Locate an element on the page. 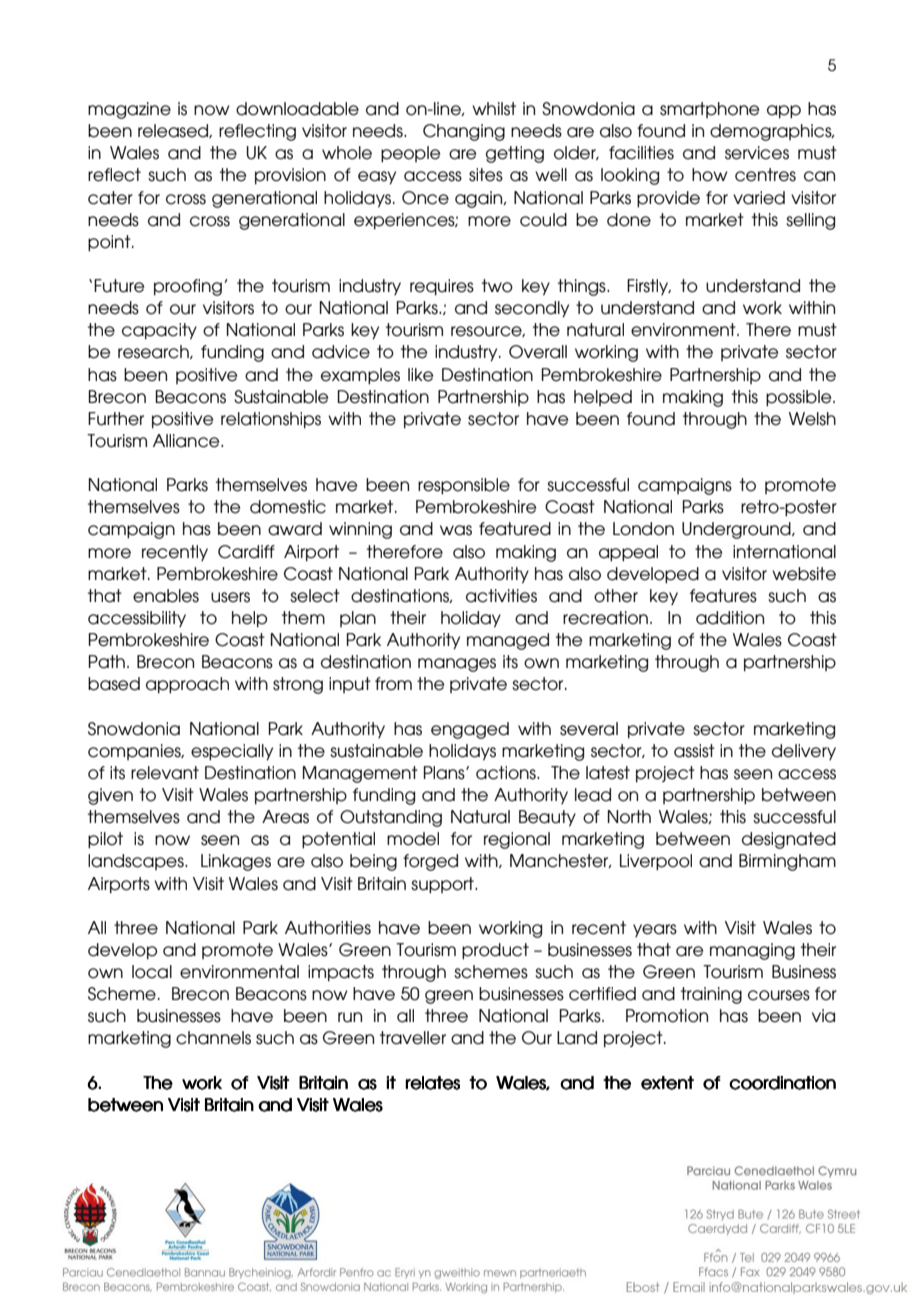 The width and height of the document is (924, 1308). enables is located at coordinates (166, 596).
